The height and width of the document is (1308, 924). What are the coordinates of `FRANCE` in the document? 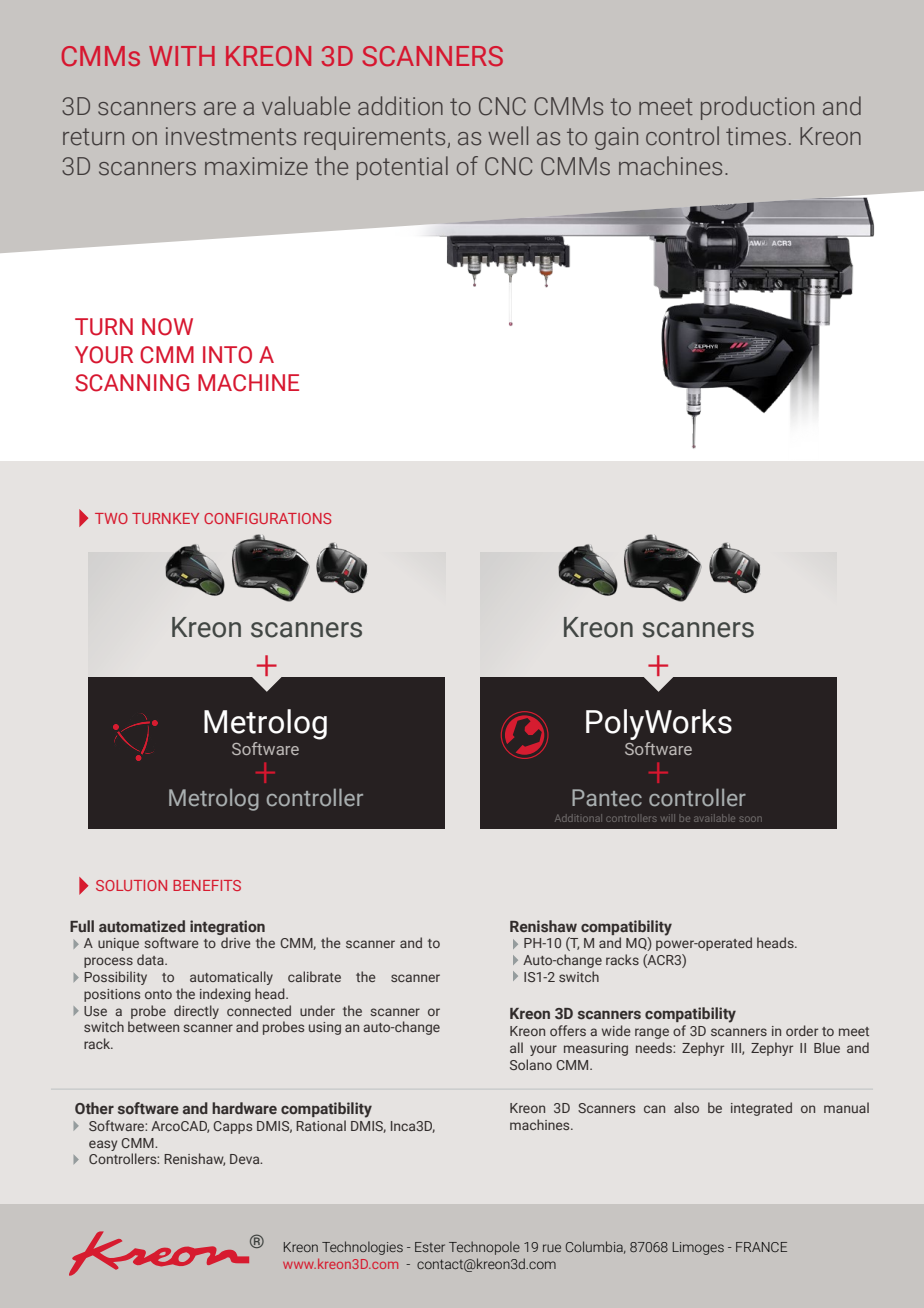 It's located at (761, 1247).
